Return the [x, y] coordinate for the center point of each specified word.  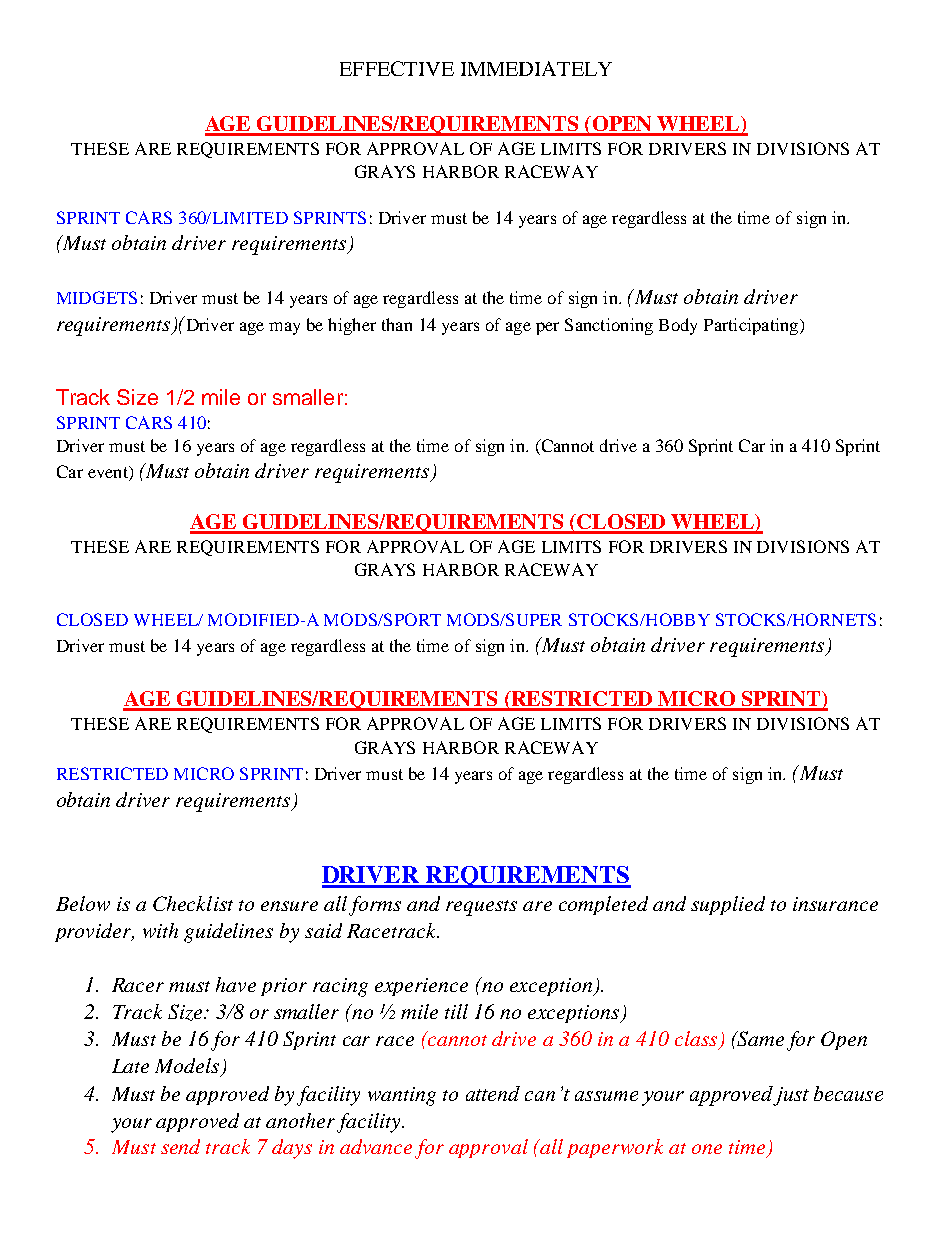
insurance [835, 904]
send [180, 1146]
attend [493, 1093]
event [109, 473]
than [397, 324]
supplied [728, 905]
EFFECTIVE [397, 68]
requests [481, 908]
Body [678, 326]
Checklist [193, 903]
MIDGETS [97, 297]
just [791, 1096]
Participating [752, 326]
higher [352, 326]
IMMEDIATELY [536, 68]
